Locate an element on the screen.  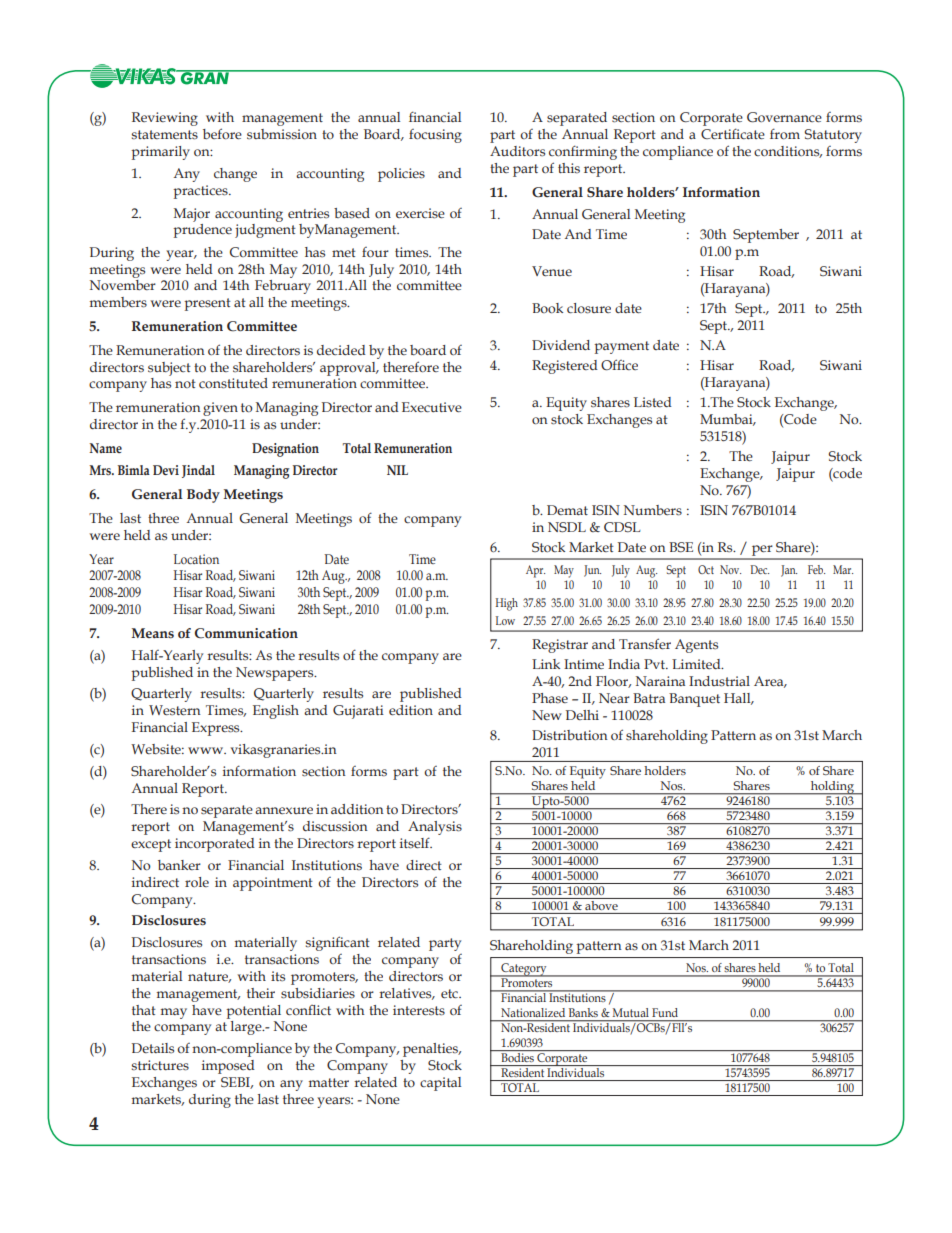
conditions is located at coordinates (788, 152).
